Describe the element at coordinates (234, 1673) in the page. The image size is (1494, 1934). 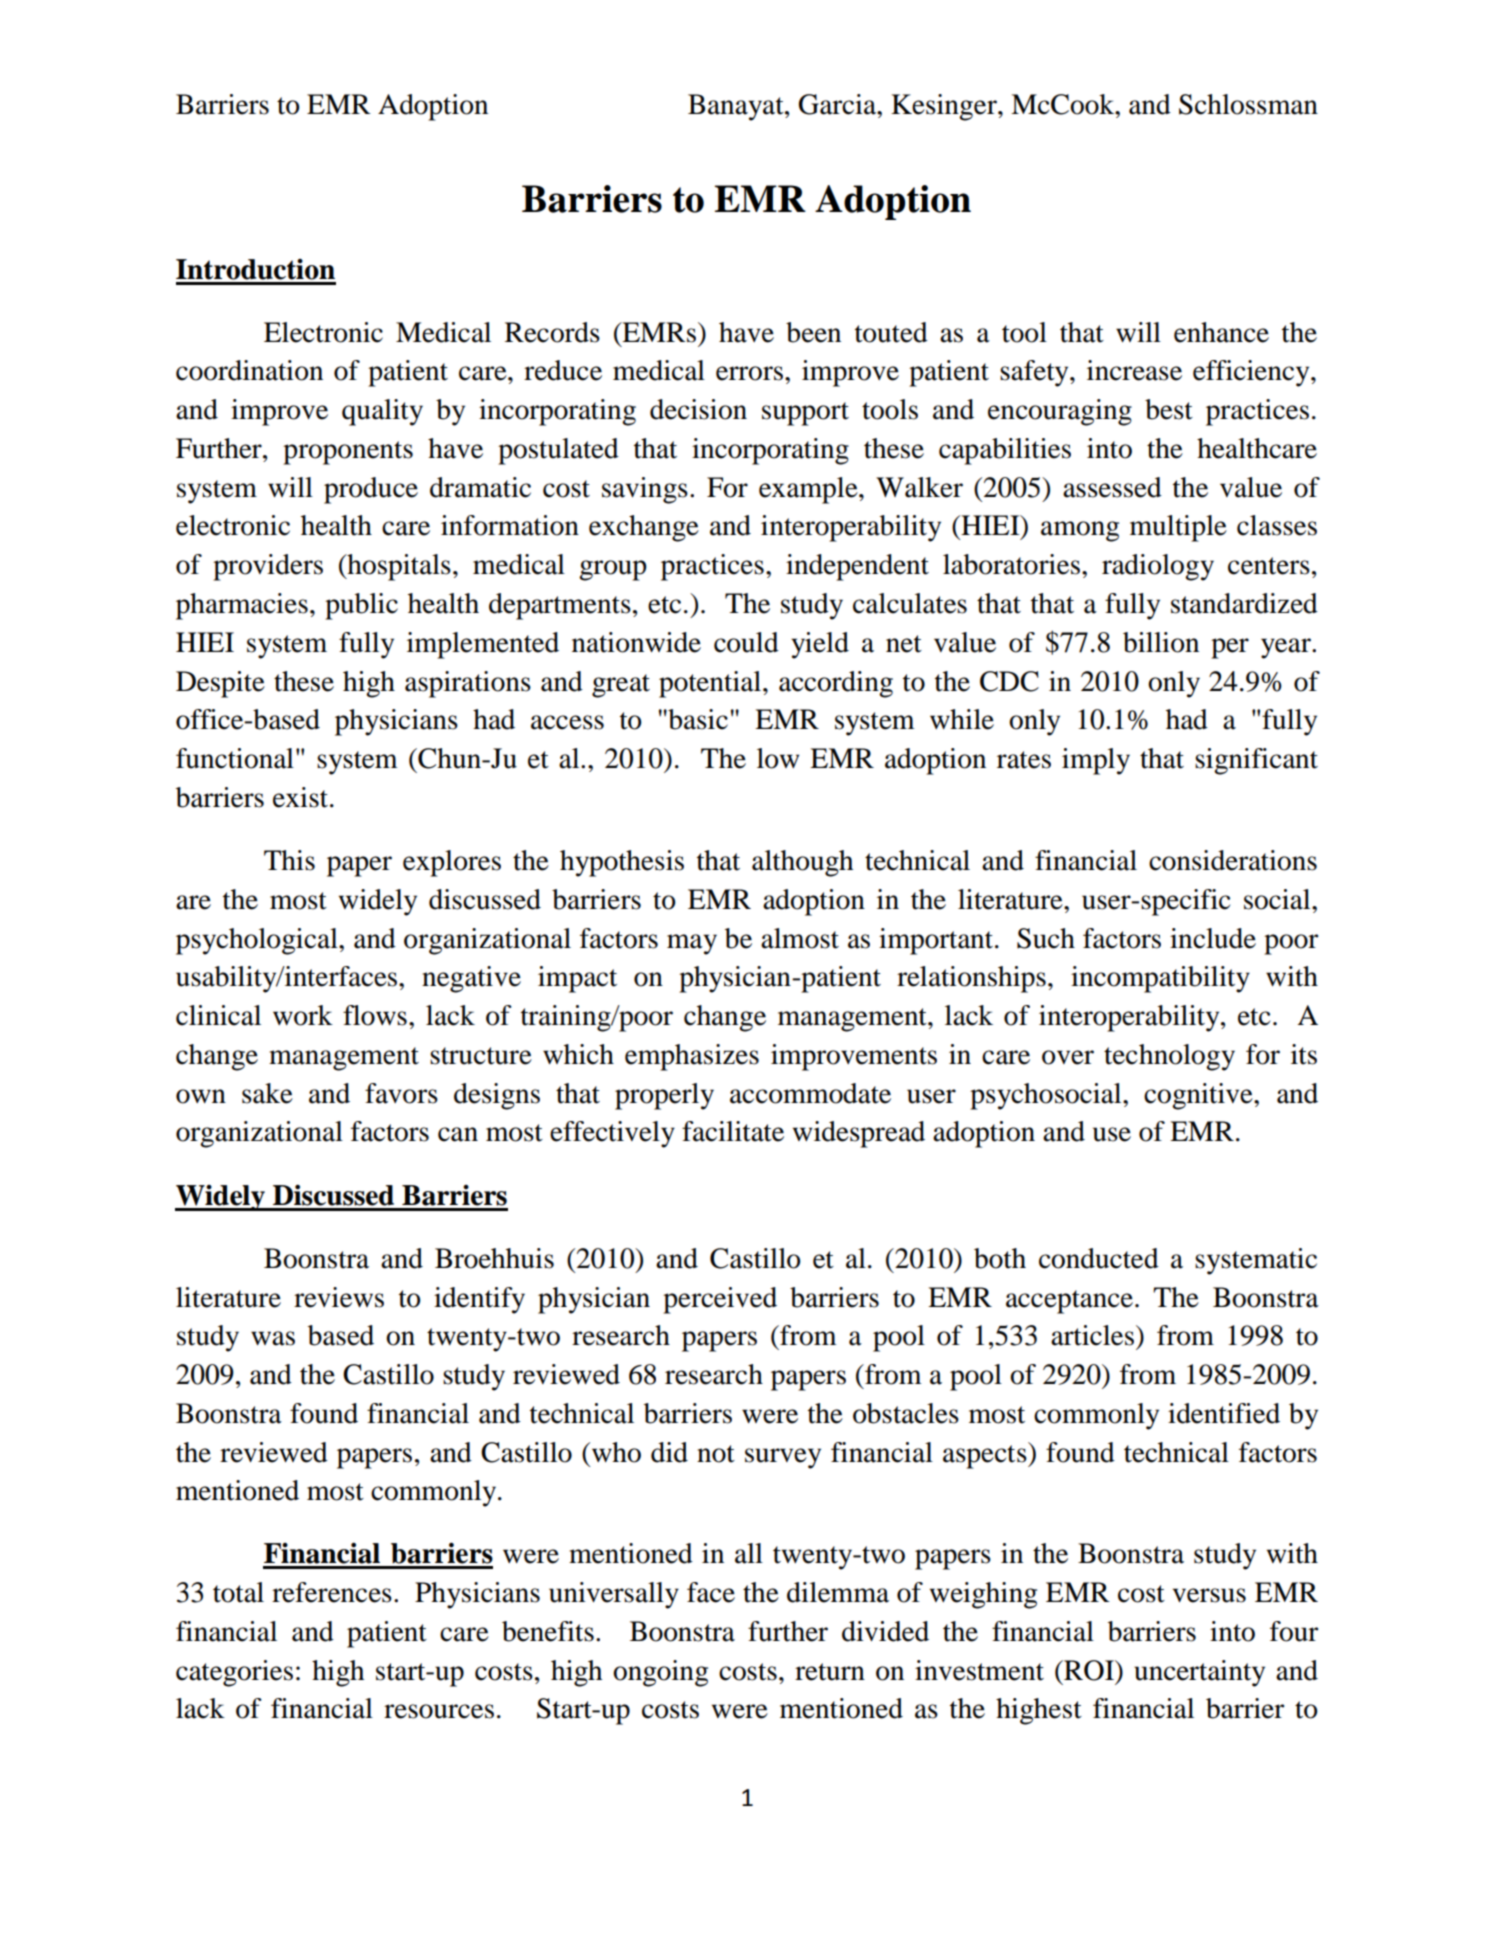
I see `categories` at that location.
